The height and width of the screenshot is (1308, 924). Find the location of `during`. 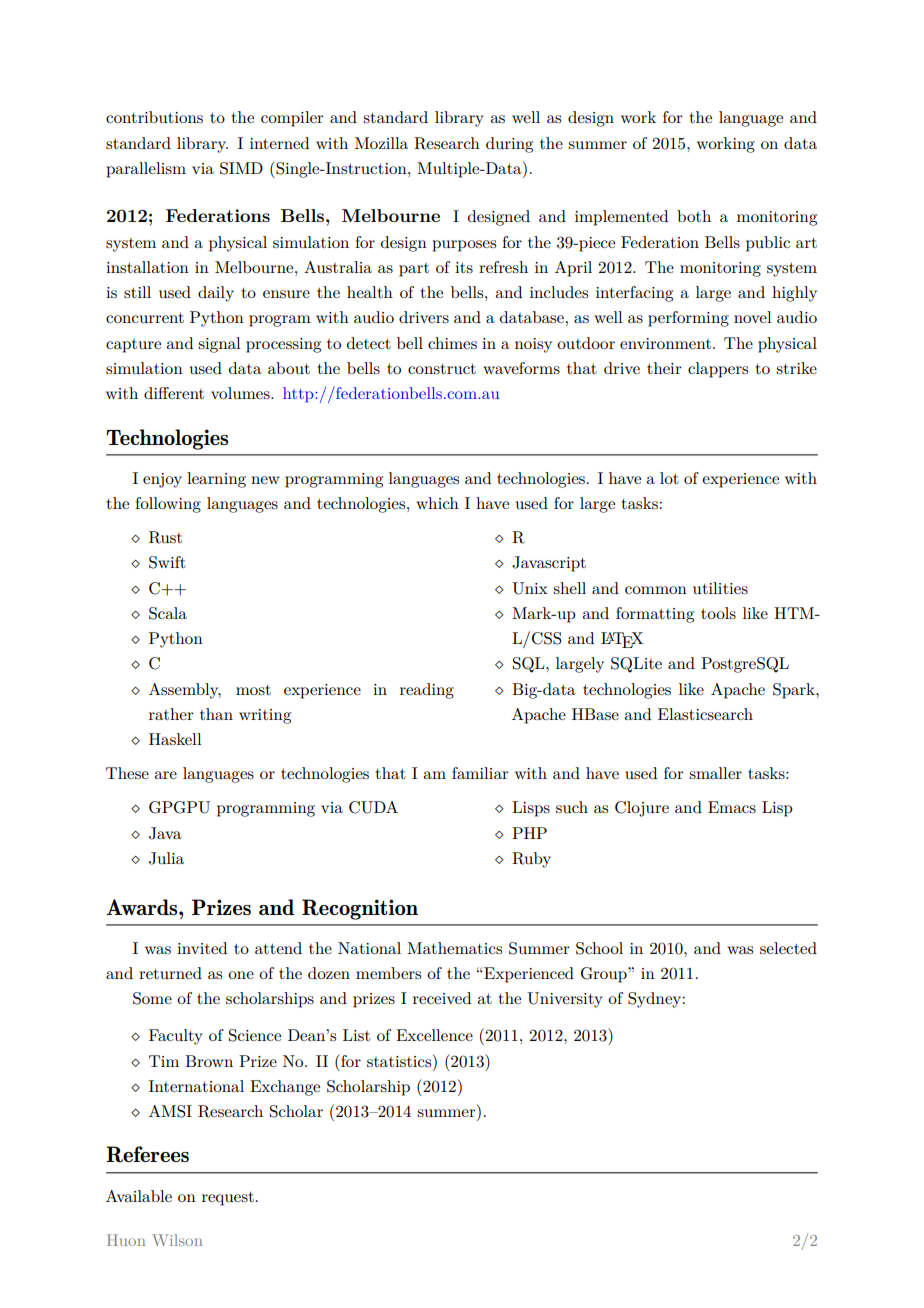

during is located at coordinates (509, 145).
